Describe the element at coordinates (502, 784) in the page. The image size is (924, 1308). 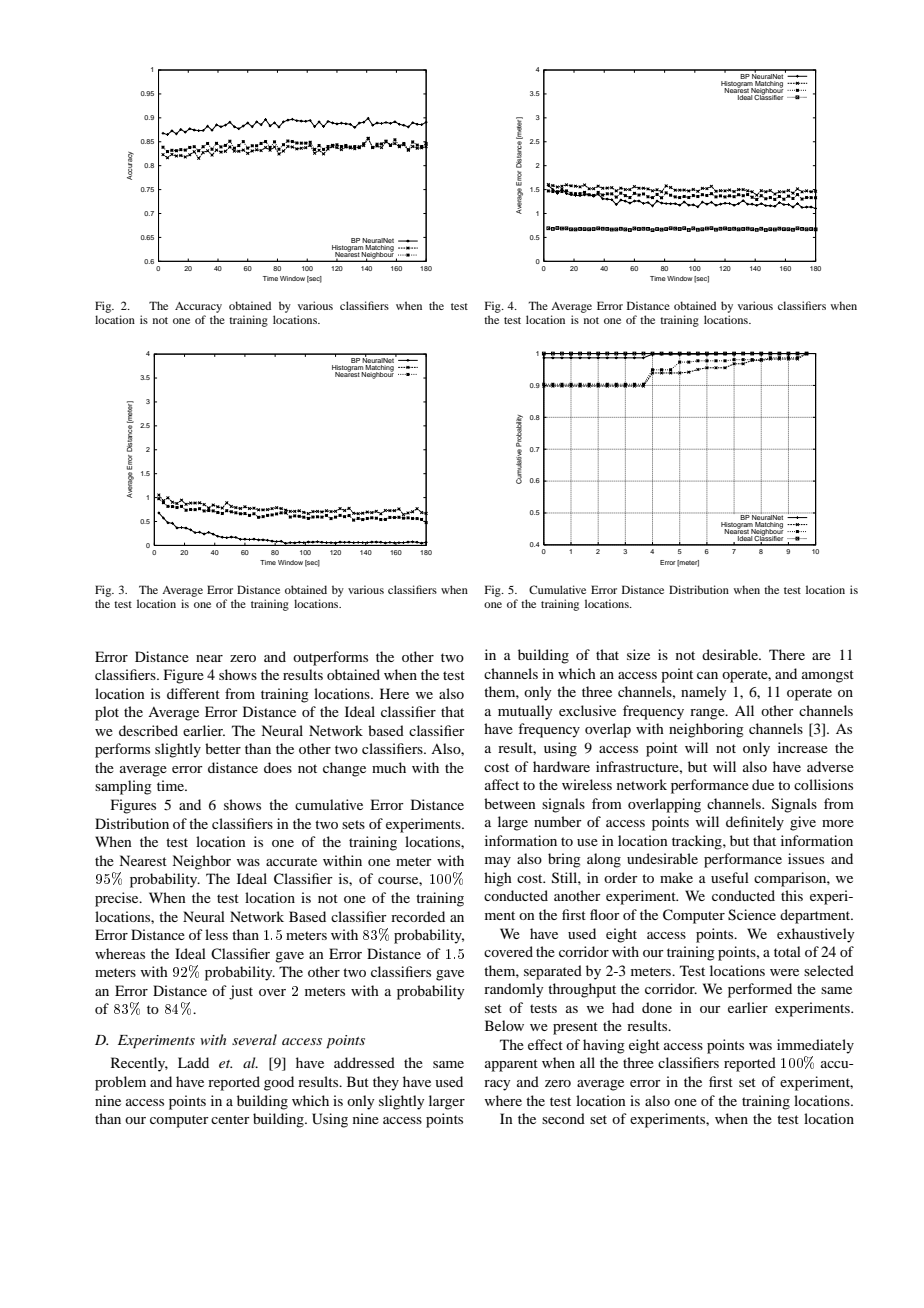
I see `affect` at that location.
